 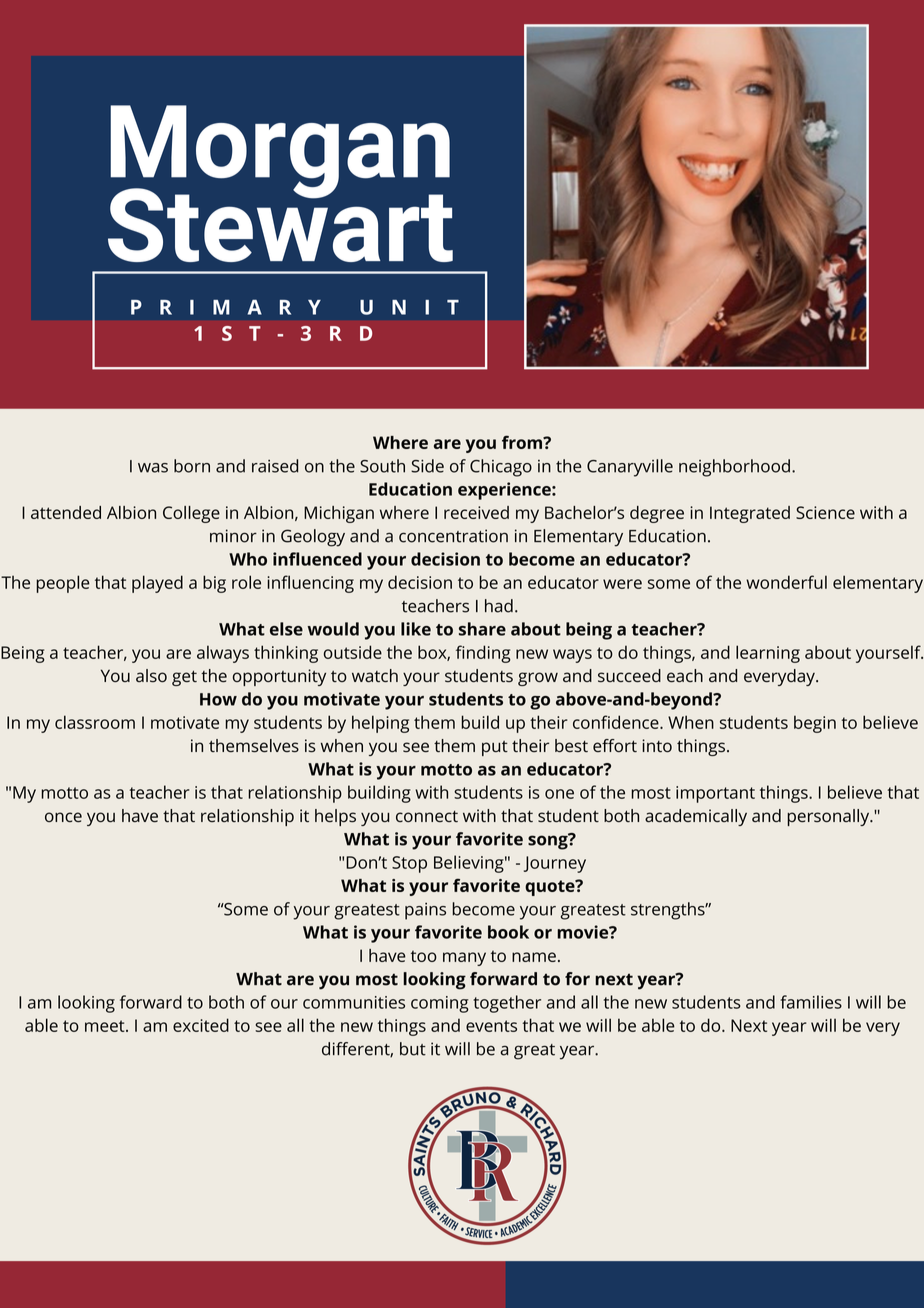 What do you see at coordinates (95, 722) in the screenshot?
I see `classroom` at bounding box center [95, 722].
